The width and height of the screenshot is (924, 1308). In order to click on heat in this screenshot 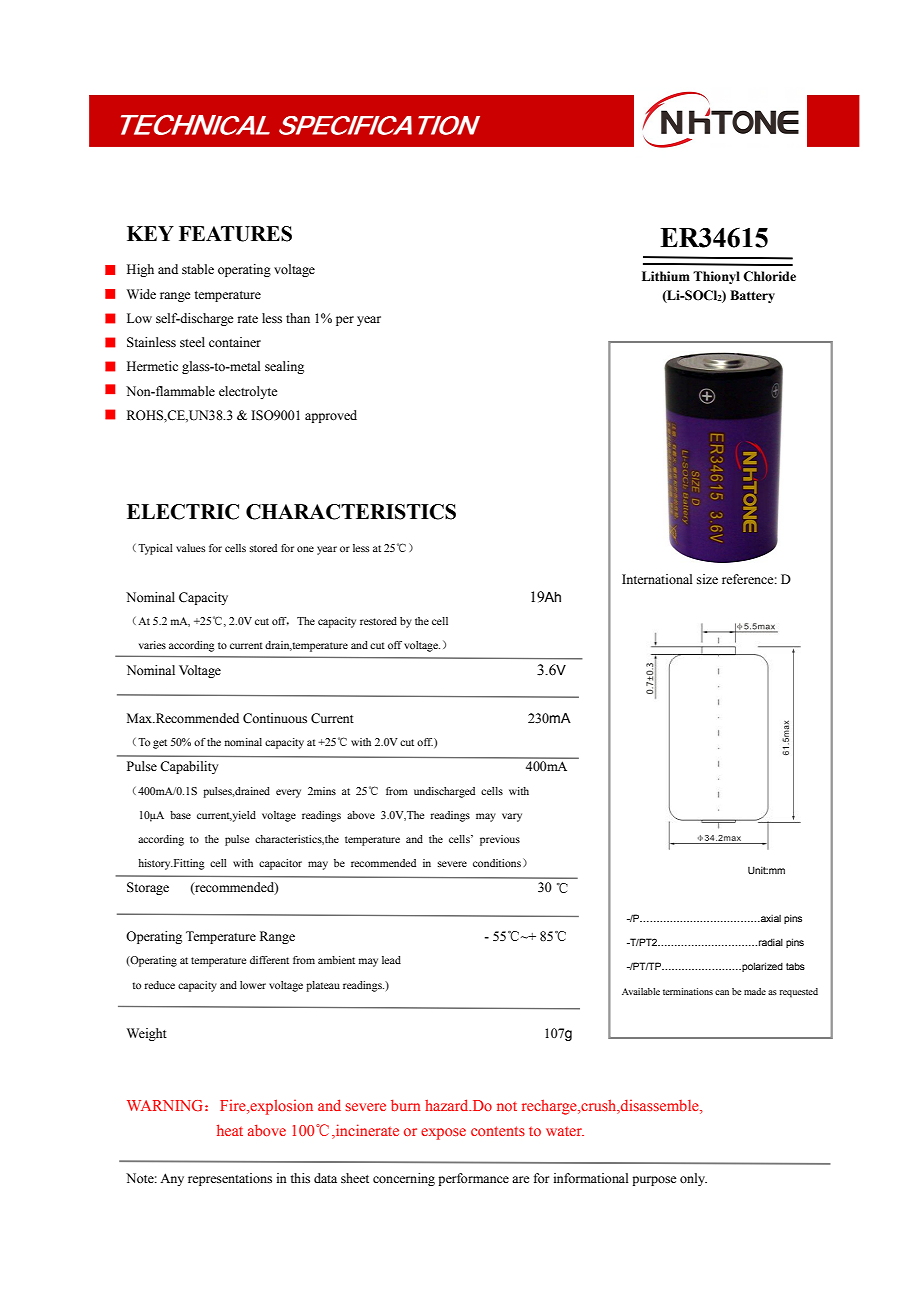, I will do `click(230, 1130)`.
